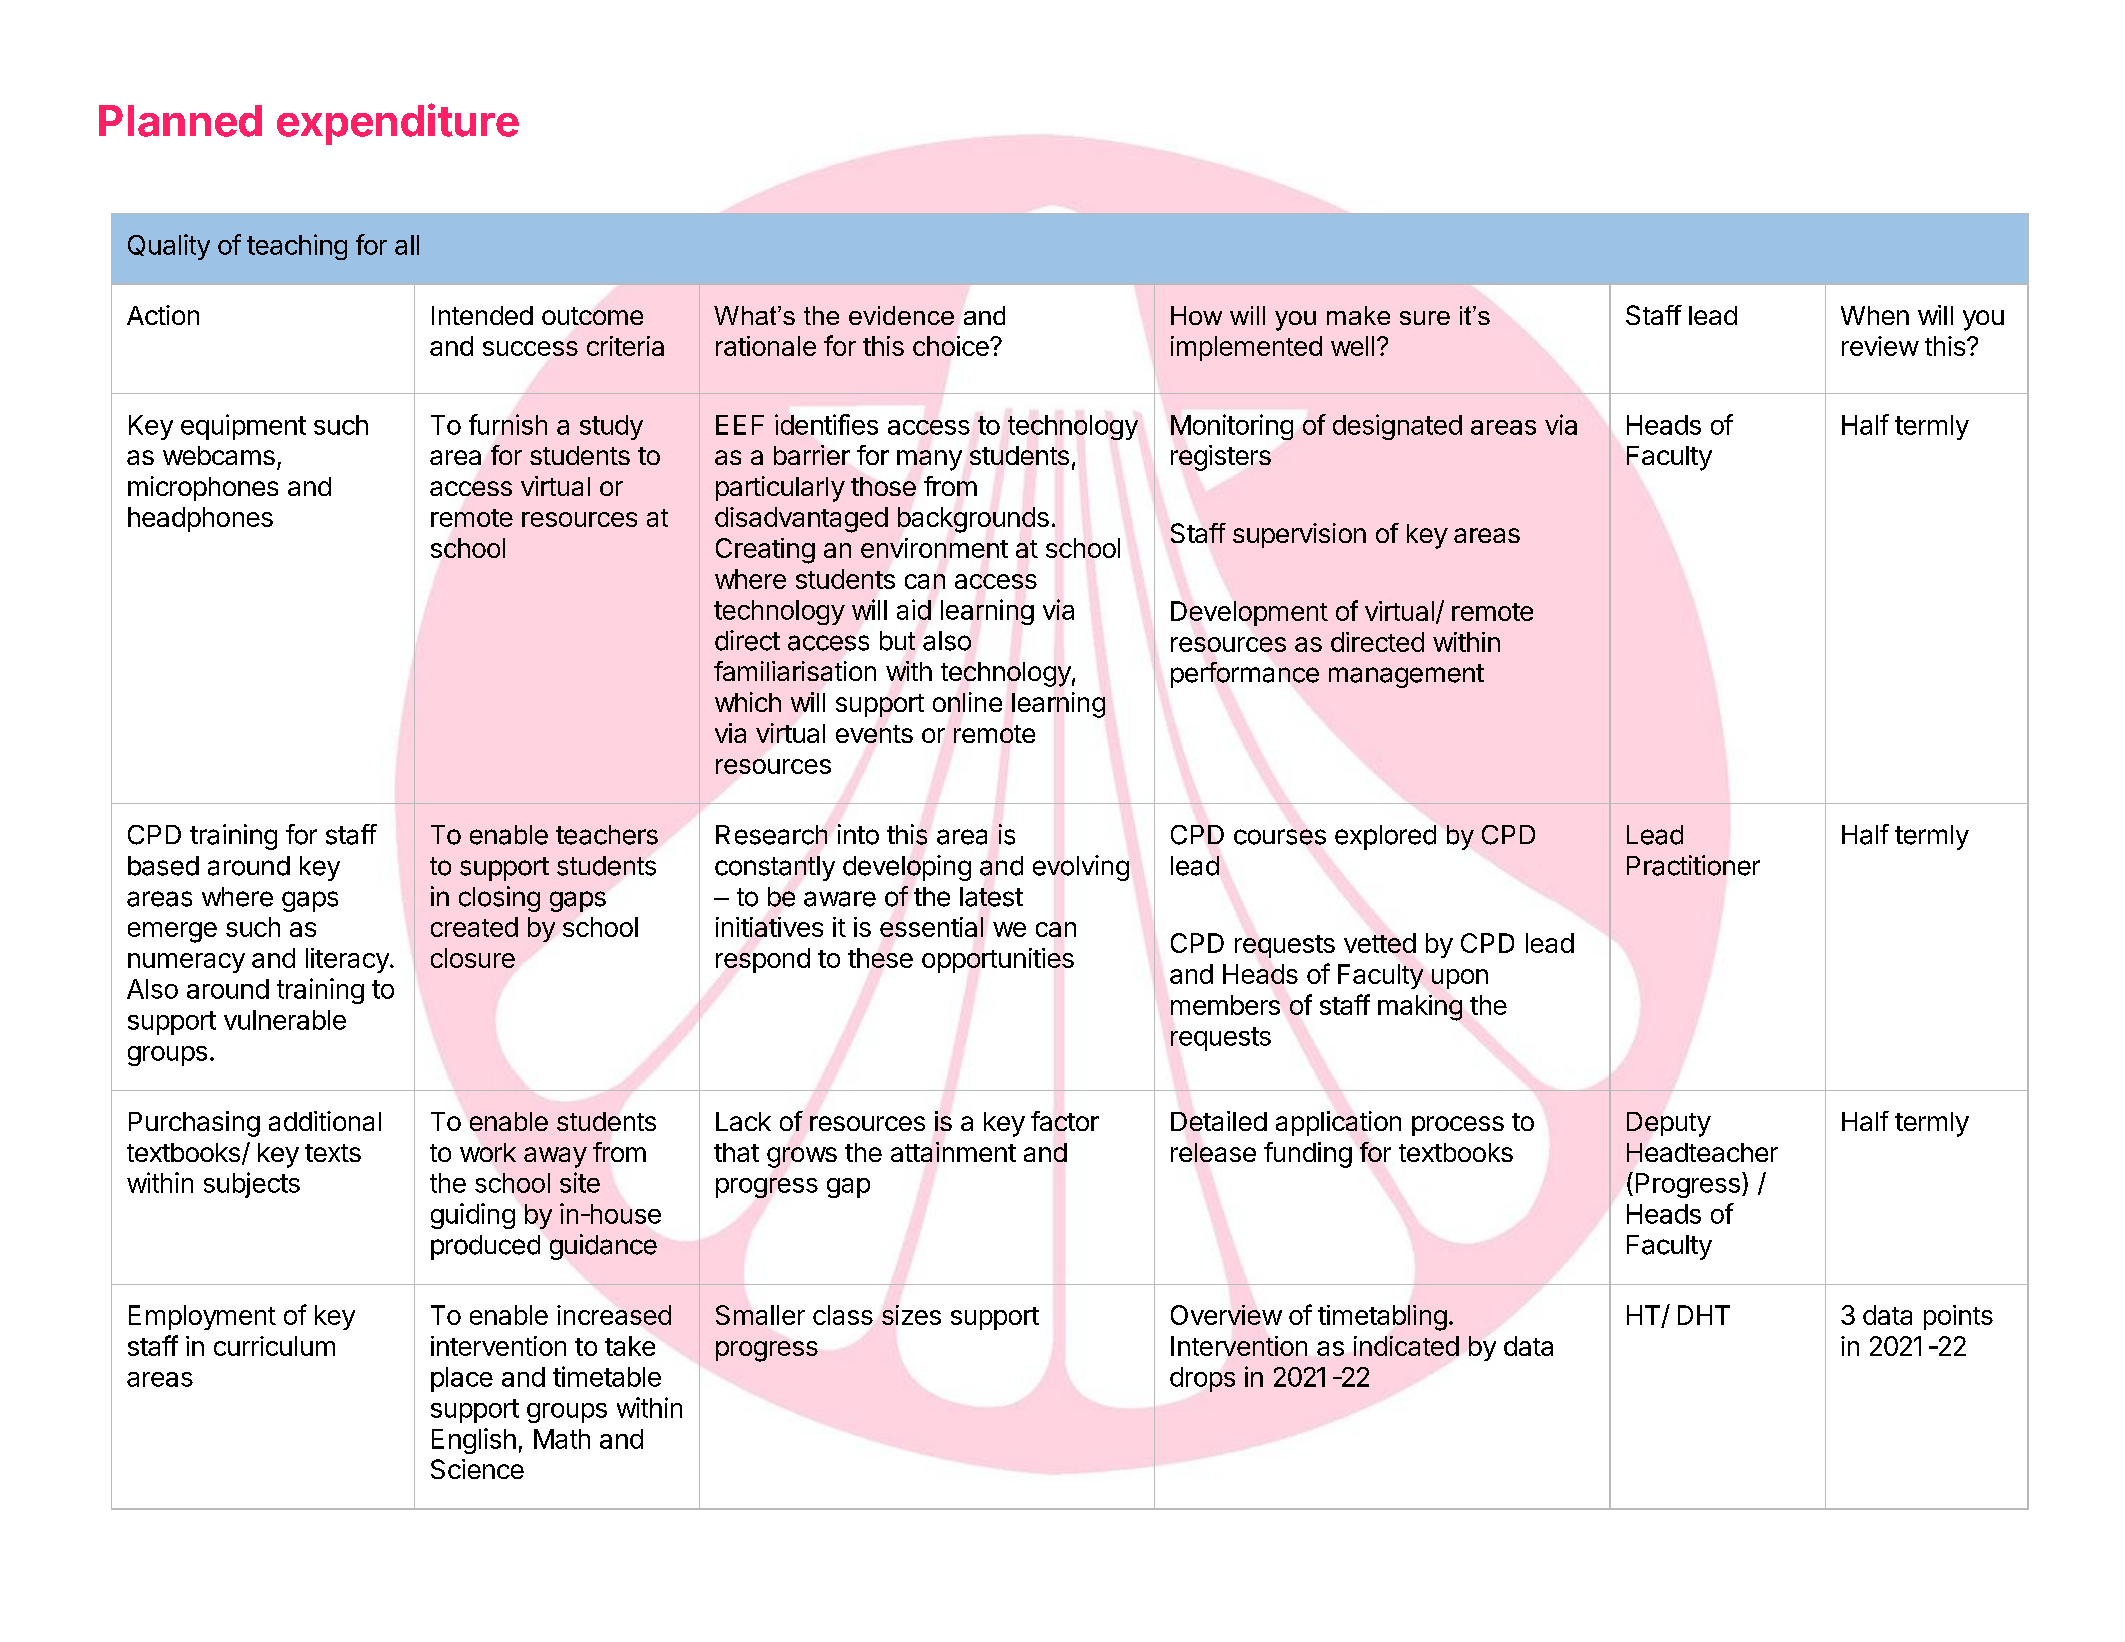 The height and width of the screenshot is (1642, 2125). I want to click on which, so click(748, 702).
